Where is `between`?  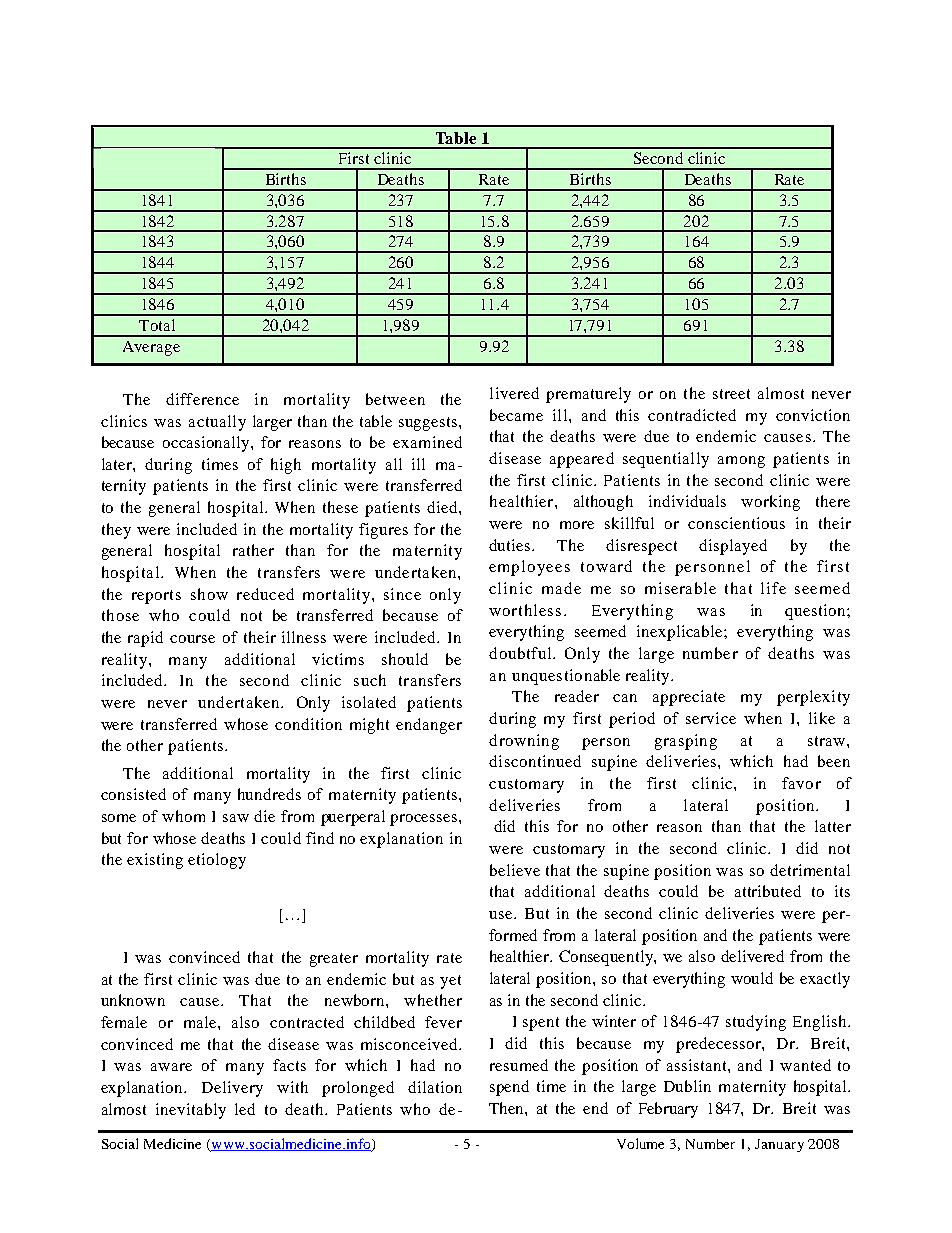
between is located at coordinates (395, 399).
